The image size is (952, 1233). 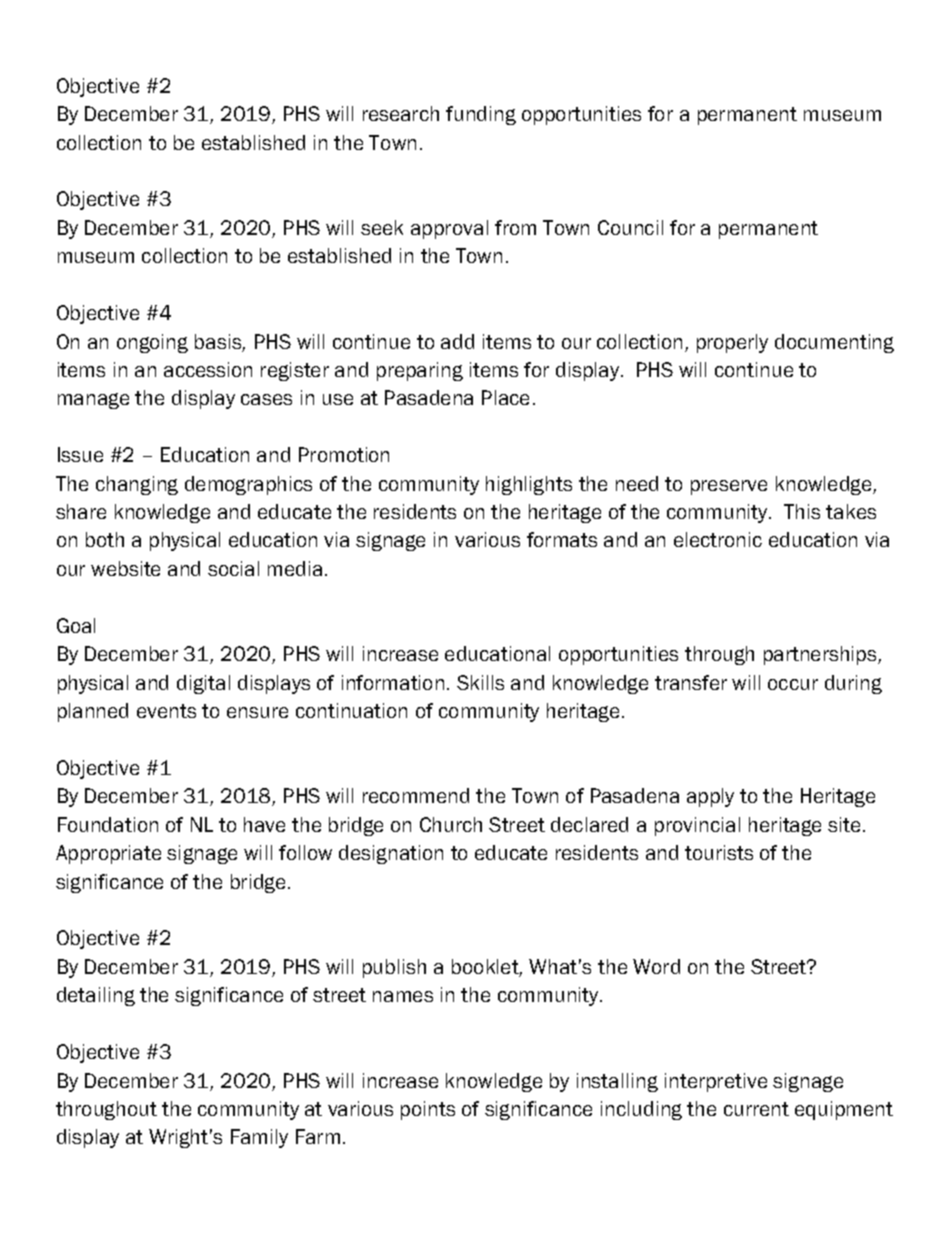 I want to click on Goal, so click(x=76, y=625).
